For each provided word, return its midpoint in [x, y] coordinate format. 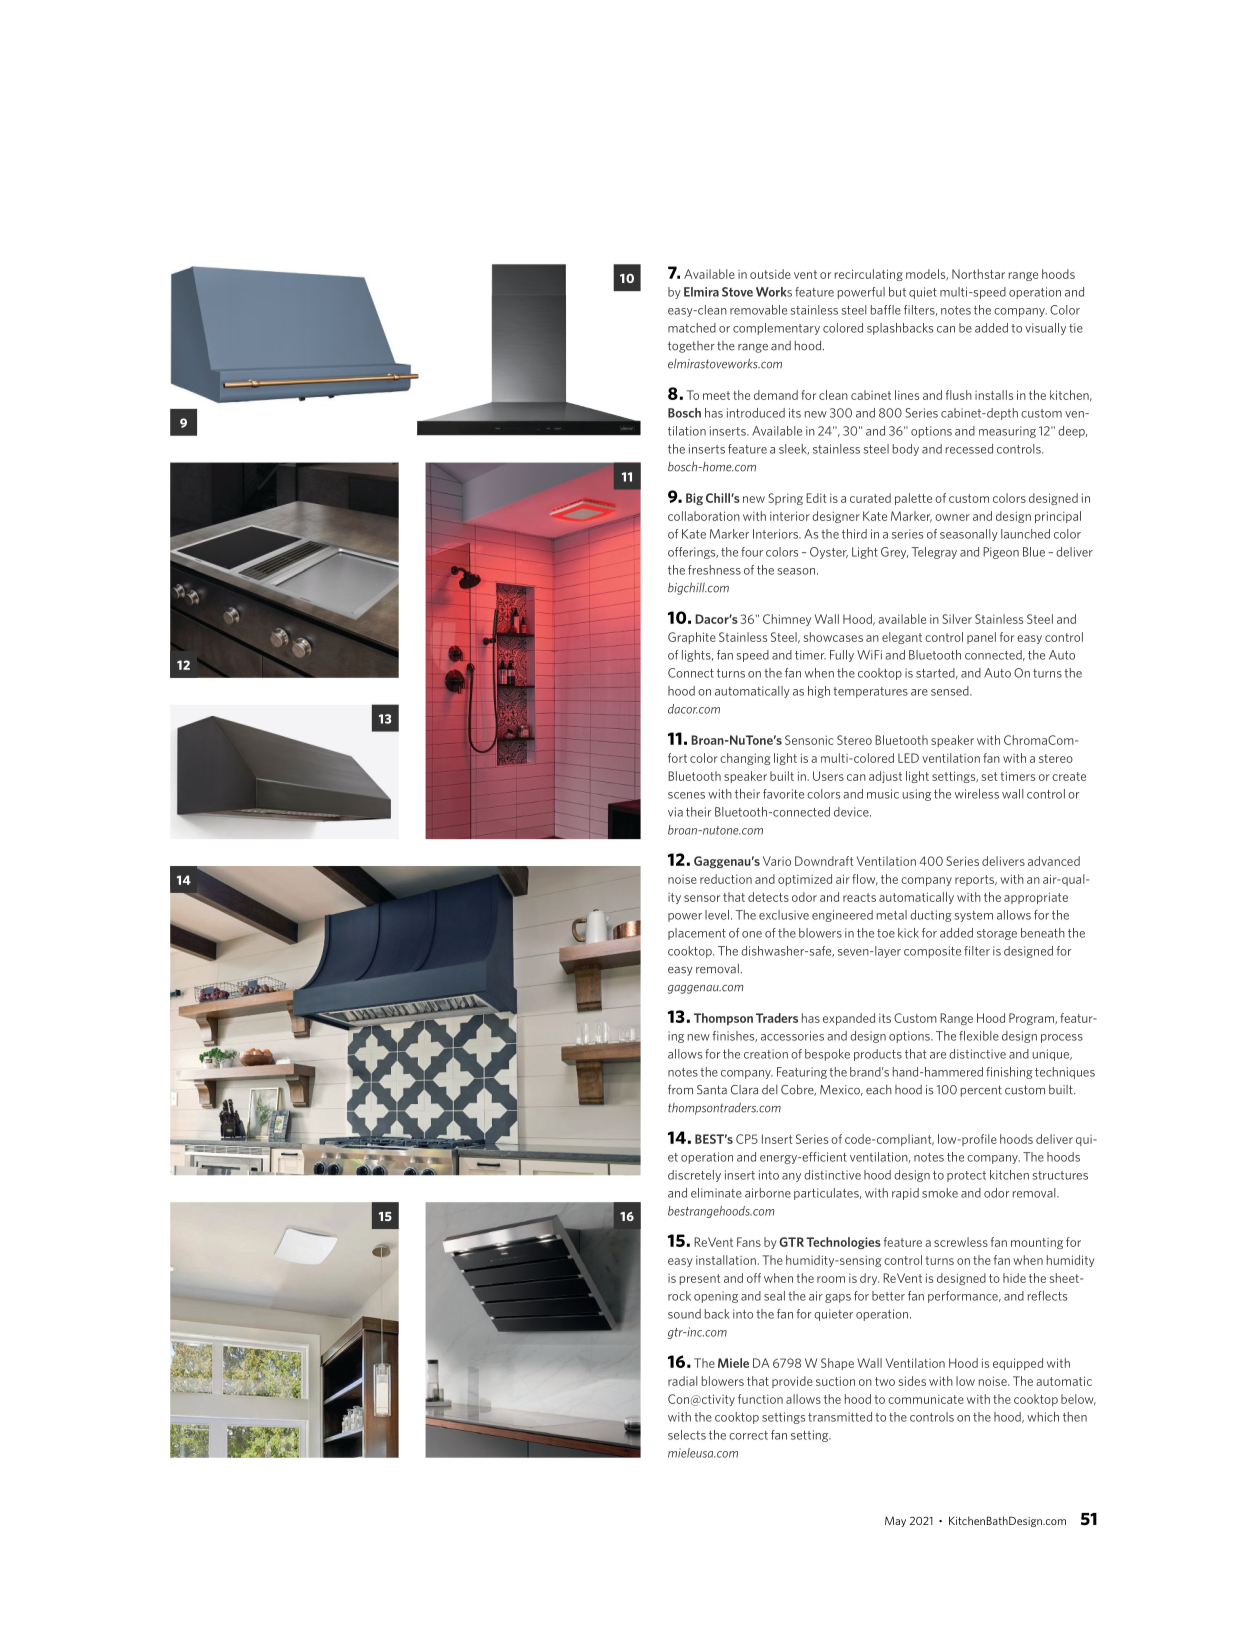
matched [692, 328]
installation [726, 1260]
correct [748, 1435]
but [897, 292]
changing [745, 759]
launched [1025, 534]
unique [1051, 1055]
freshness [714, 570]
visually [1045, 329]
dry [869, 1279]
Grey [894, 553]
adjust [885, 777]
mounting [1037, 1243]
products [878, 1055]
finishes [735, 1036]
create [1069, 776]
